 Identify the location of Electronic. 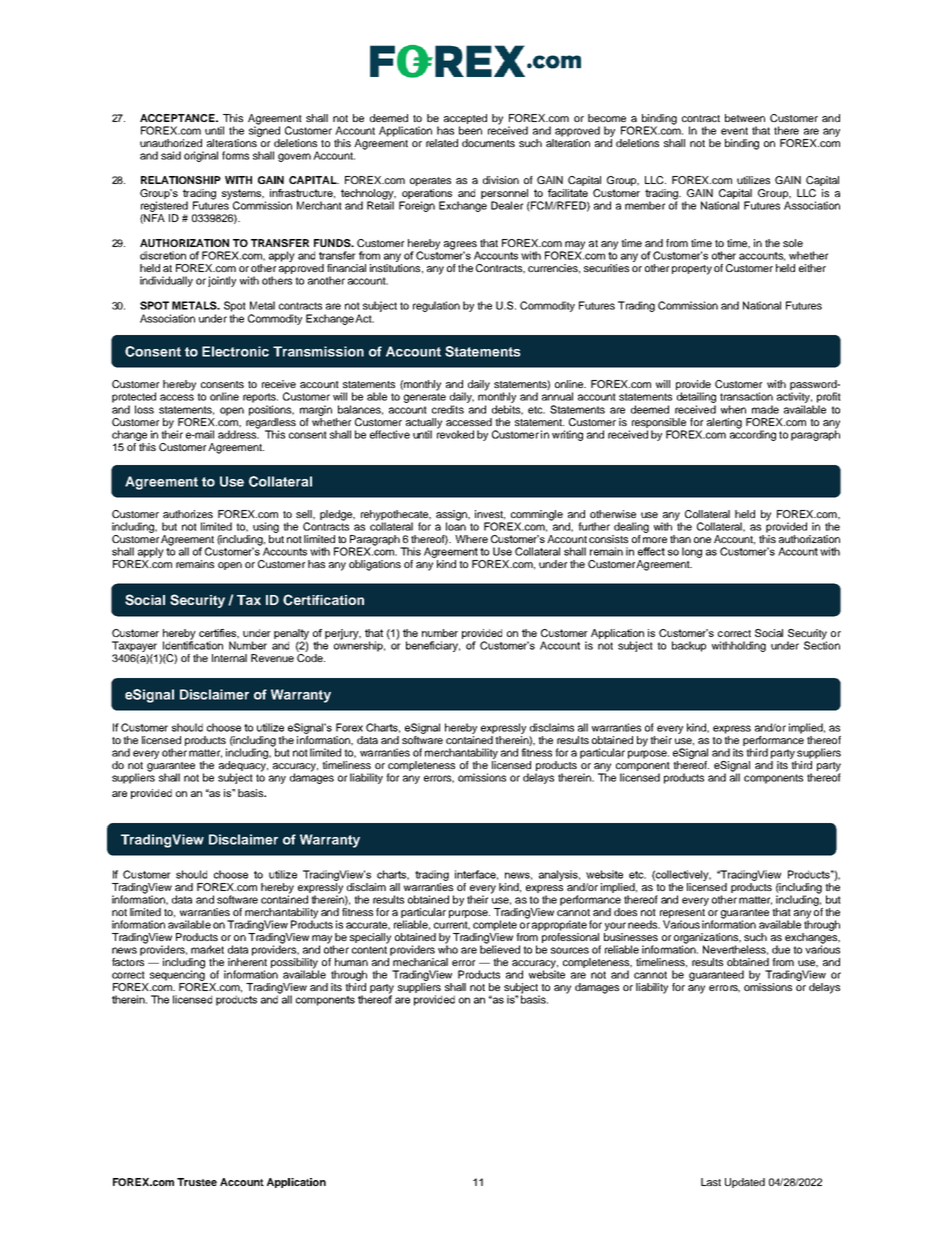
(235, 351).
